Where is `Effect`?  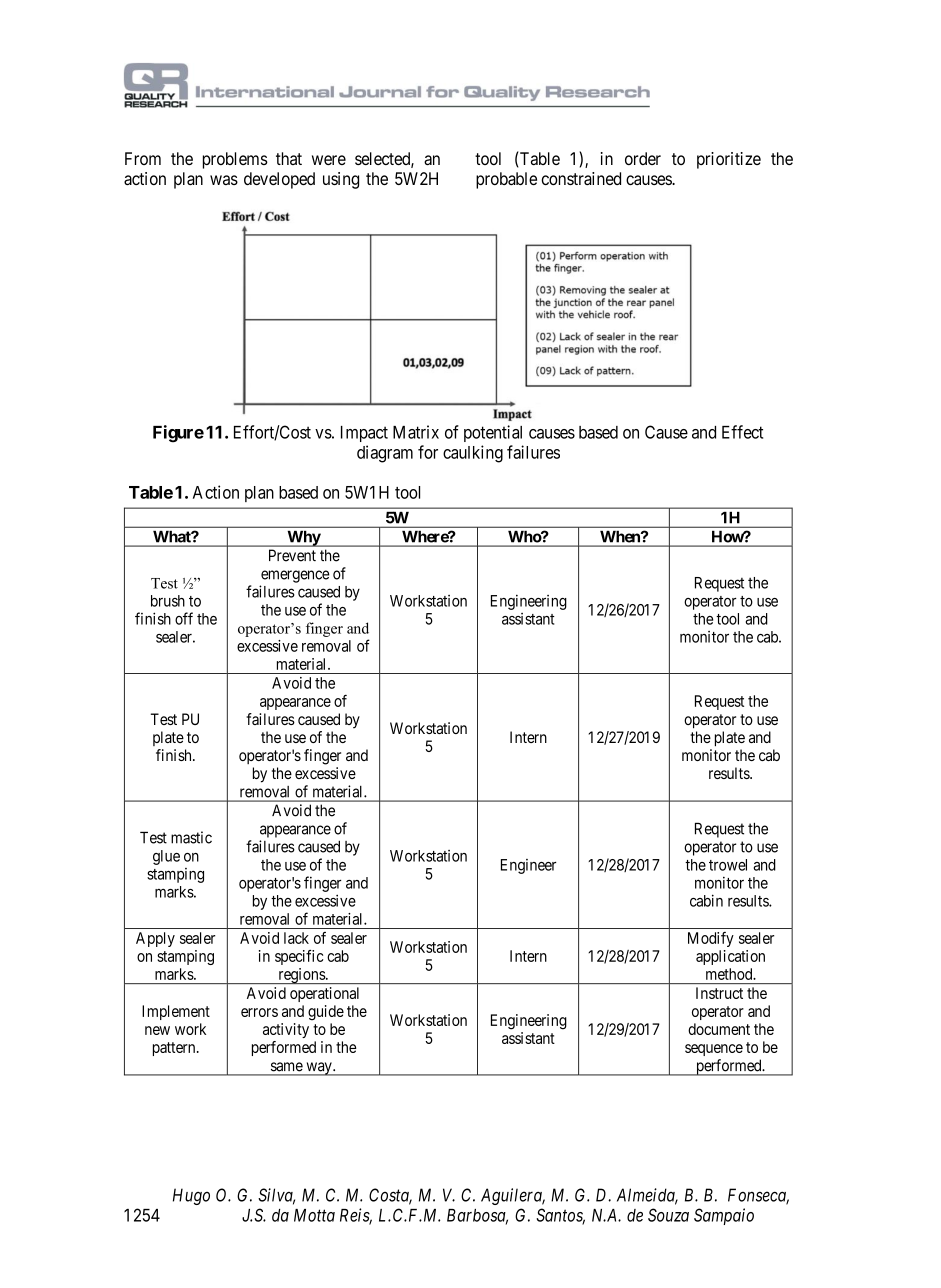
Effect is located at coordinates (742, 432).
